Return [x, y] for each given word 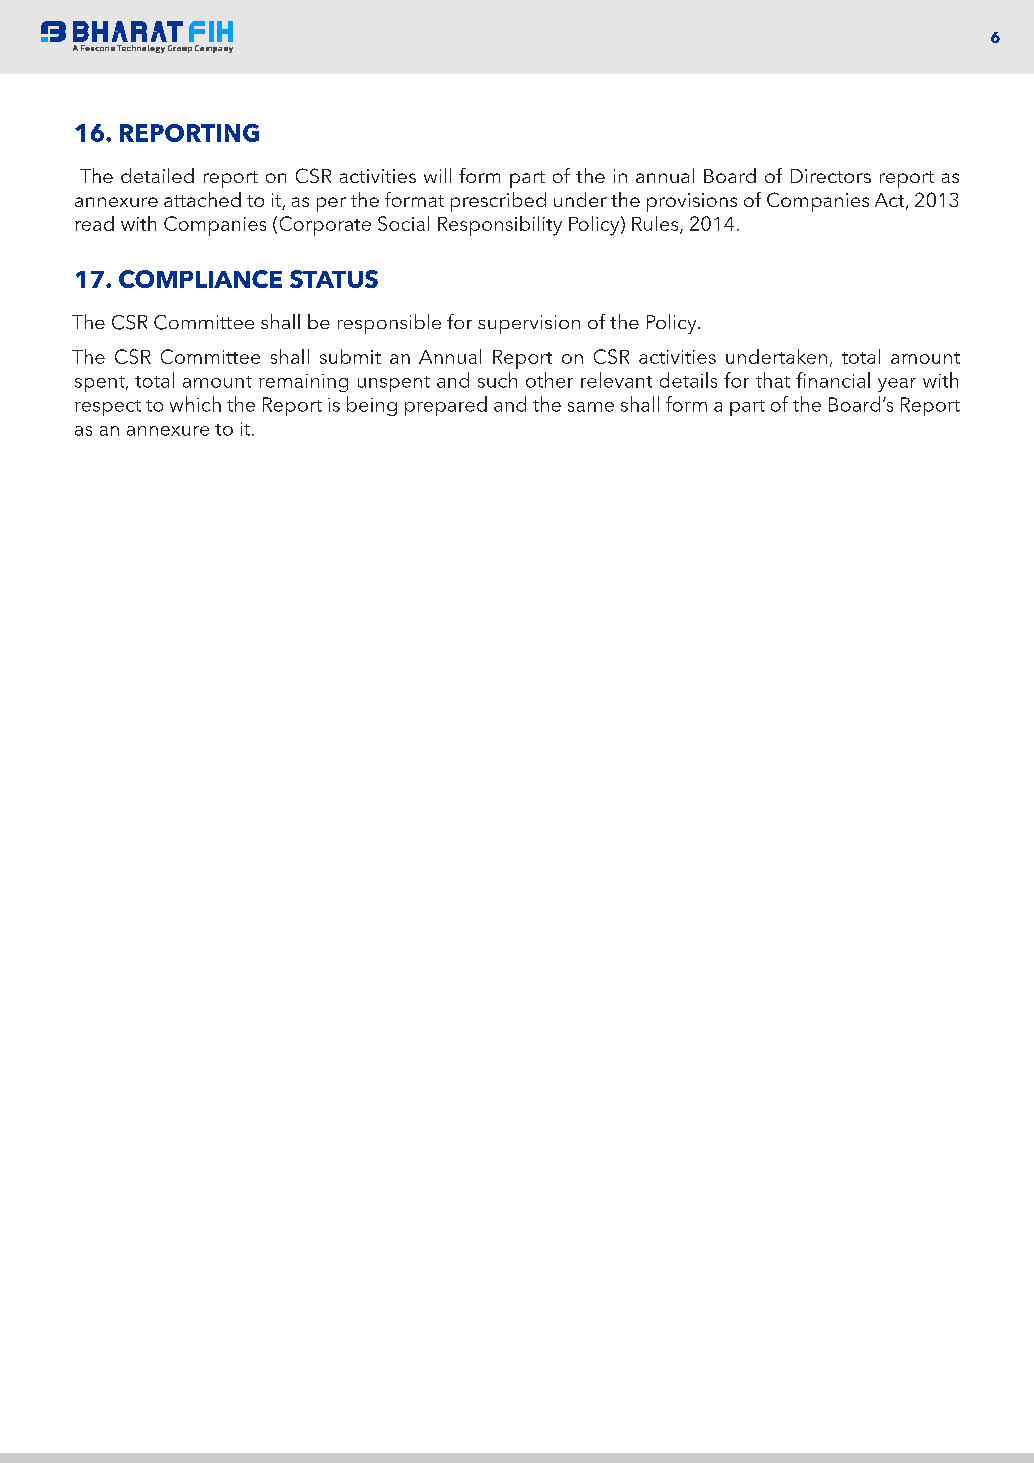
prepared [446, 406]
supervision [529, 324]
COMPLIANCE [200, 279]
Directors [831, 176]
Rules [656, 225]
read [94, 223]
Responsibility [500, 226]
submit [350, 356]
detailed [157, 175]
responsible [389, 324]
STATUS [334, 279]
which [195, 404]
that [773, 380]
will [437, 175]
